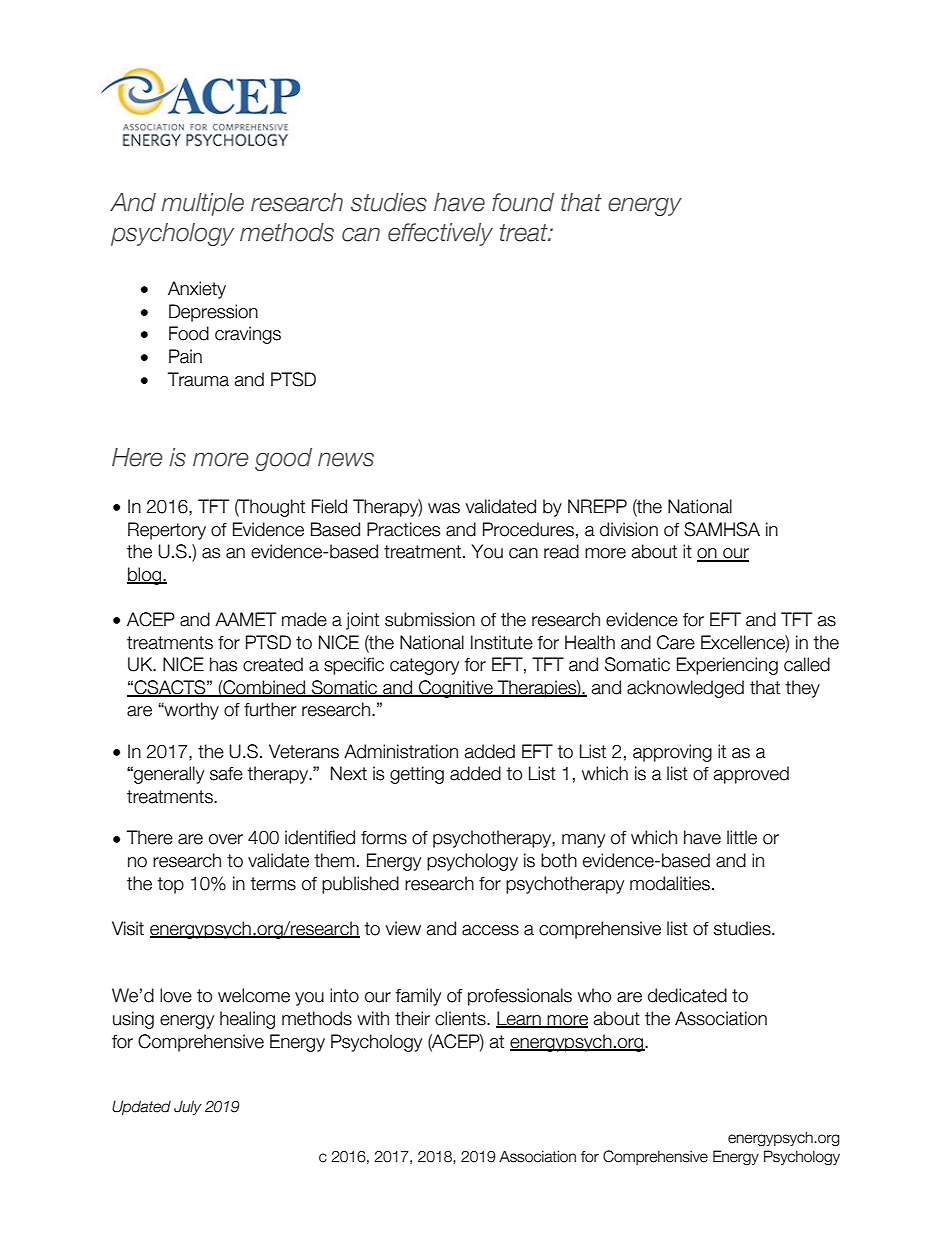  I want to click on found, so click(523, 202).
